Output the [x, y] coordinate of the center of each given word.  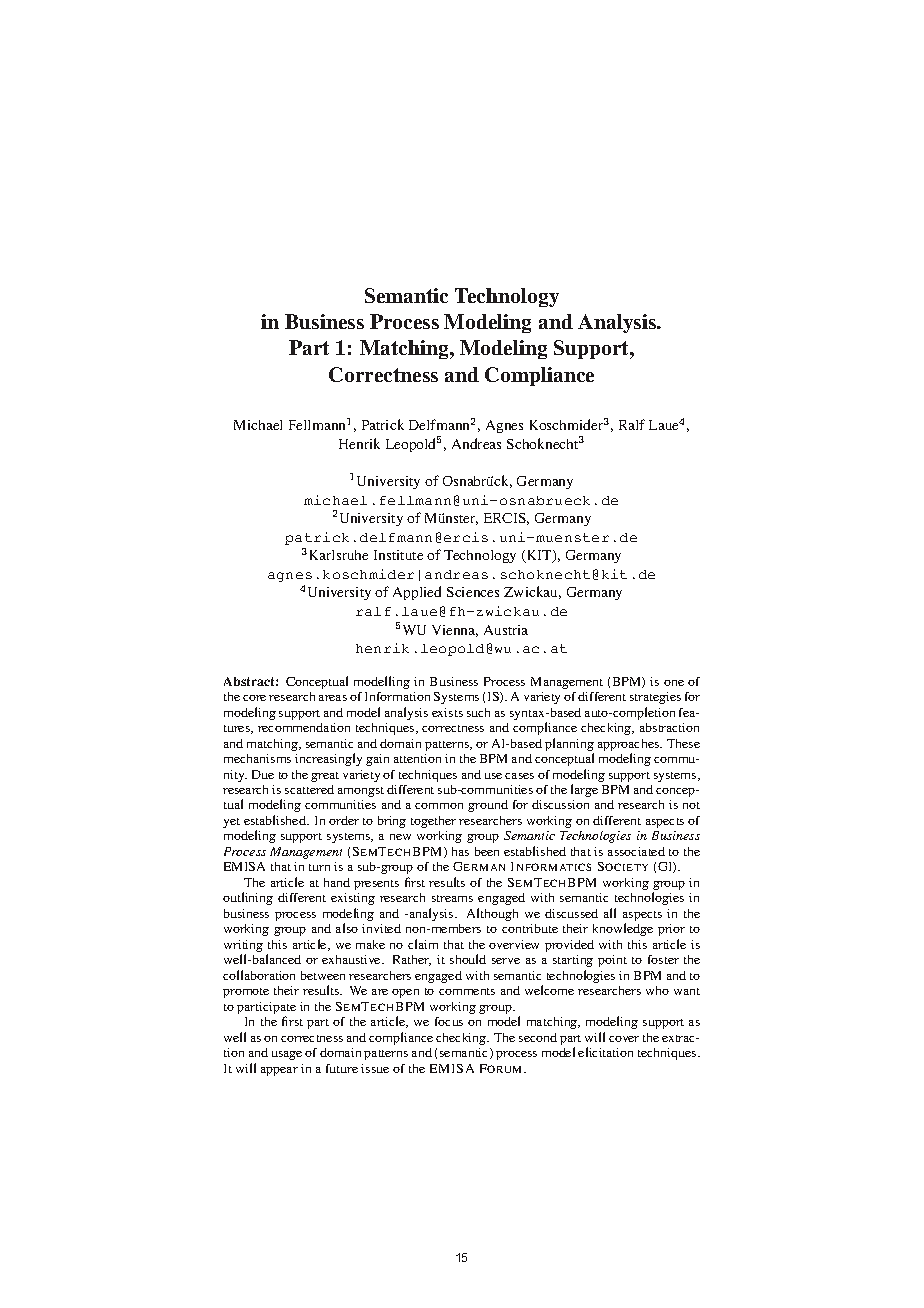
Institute [398, 555]
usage [287, 1055]
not [691, 805]
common [439, 806]
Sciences [473, 592]
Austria [506, 630]
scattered [309, 789]
